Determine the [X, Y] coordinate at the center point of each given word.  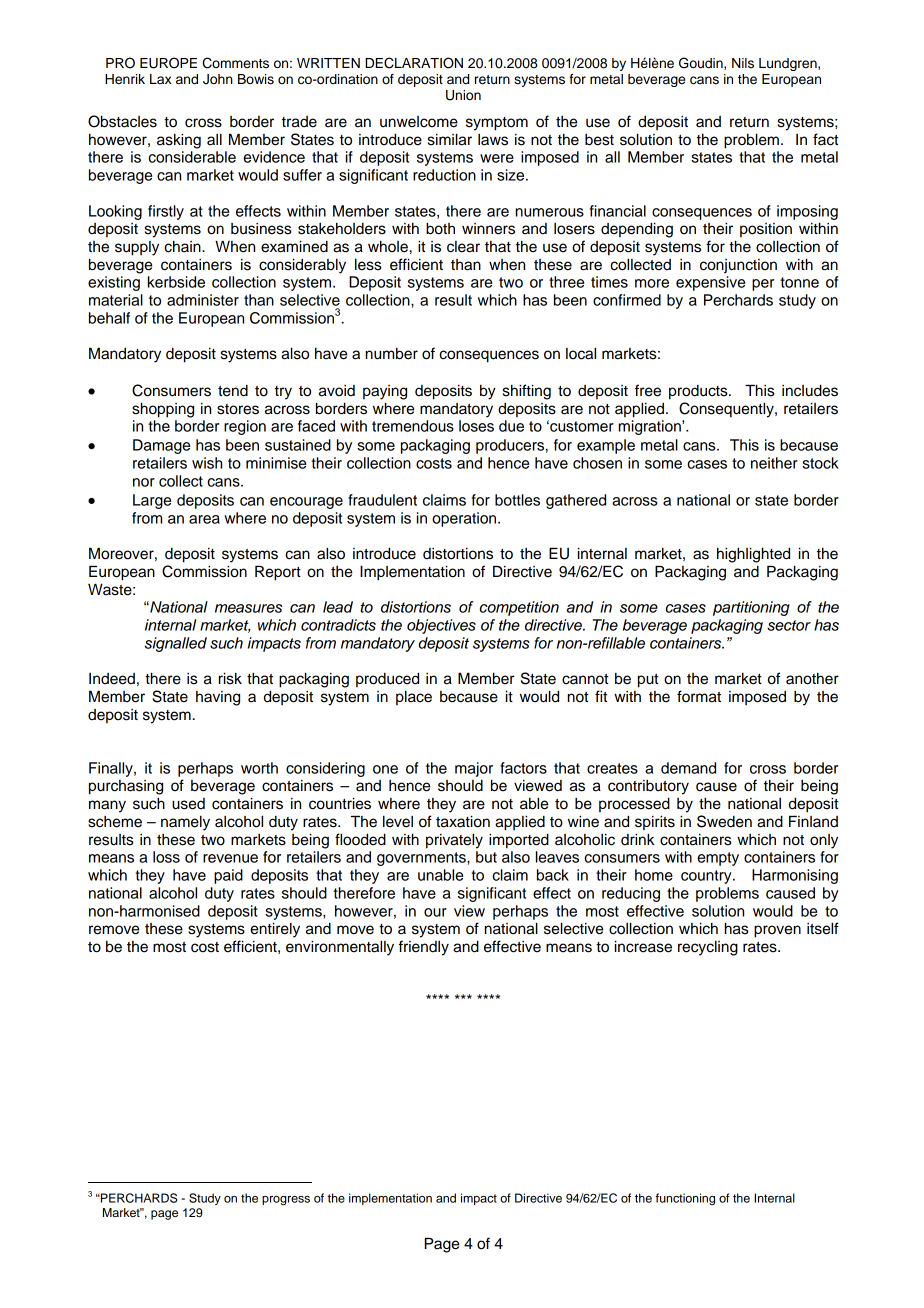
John [218, 79]
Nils [743, 63]
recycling [708, 948]
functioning [685, 1199]
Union [463, 95]
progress [286, 1201]
